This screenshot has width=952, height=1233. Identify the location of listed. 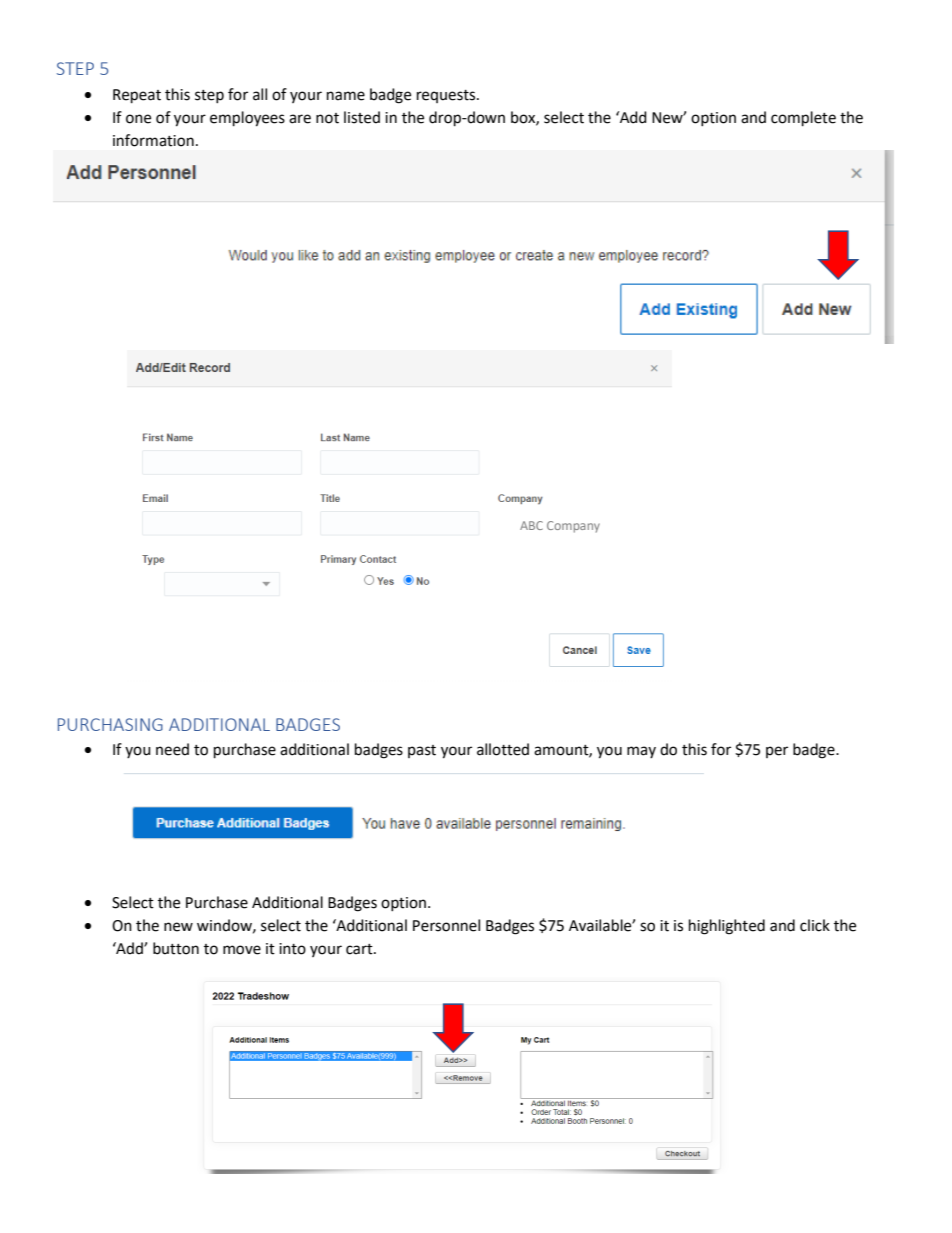
(362, 117).
